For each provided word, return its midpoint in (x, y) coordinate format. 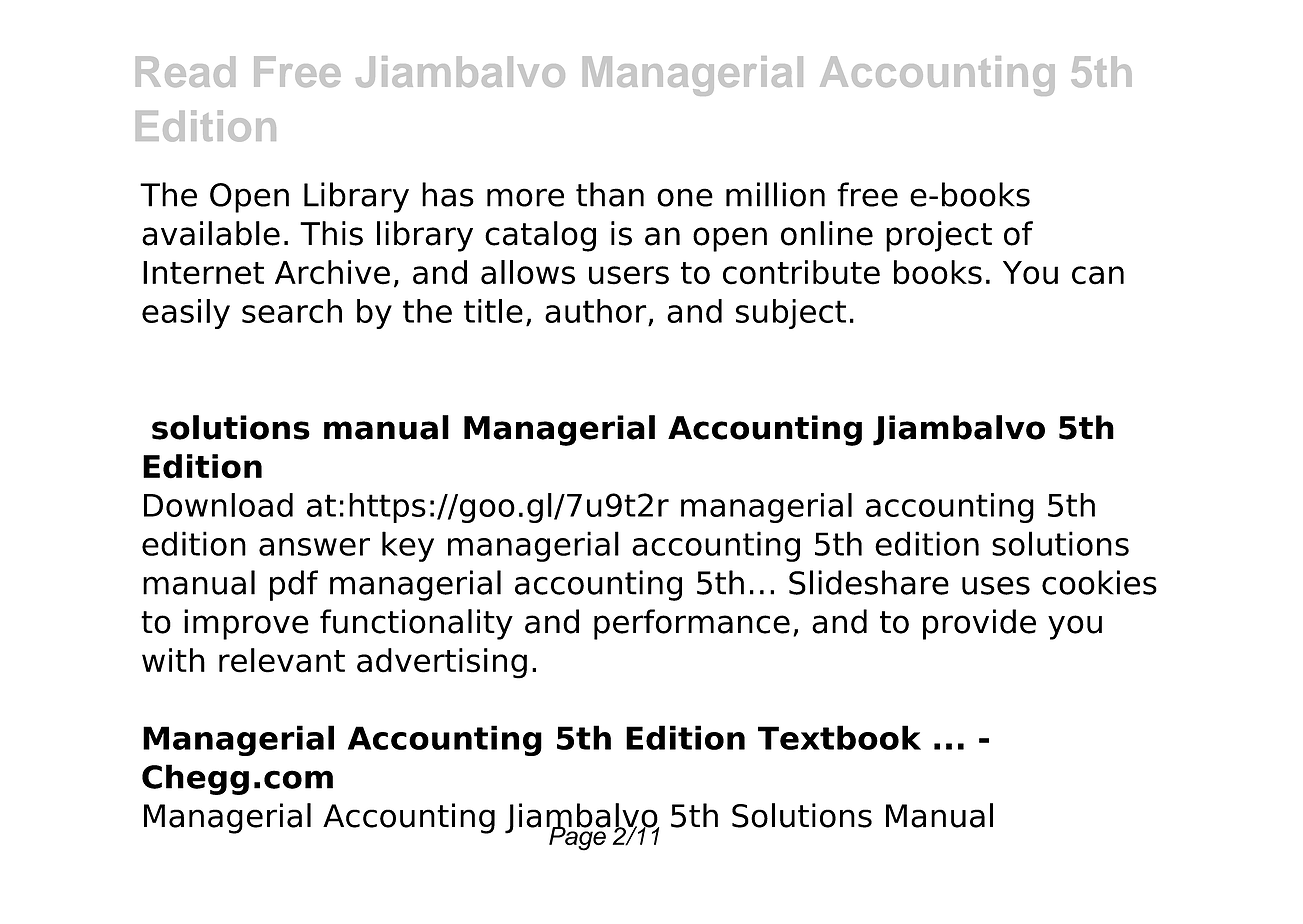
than (610, 194)
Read (185, 71)
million (775, 194)
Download (218, 505)
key (408, 546)
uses (996, 585)
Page (577, 837)
